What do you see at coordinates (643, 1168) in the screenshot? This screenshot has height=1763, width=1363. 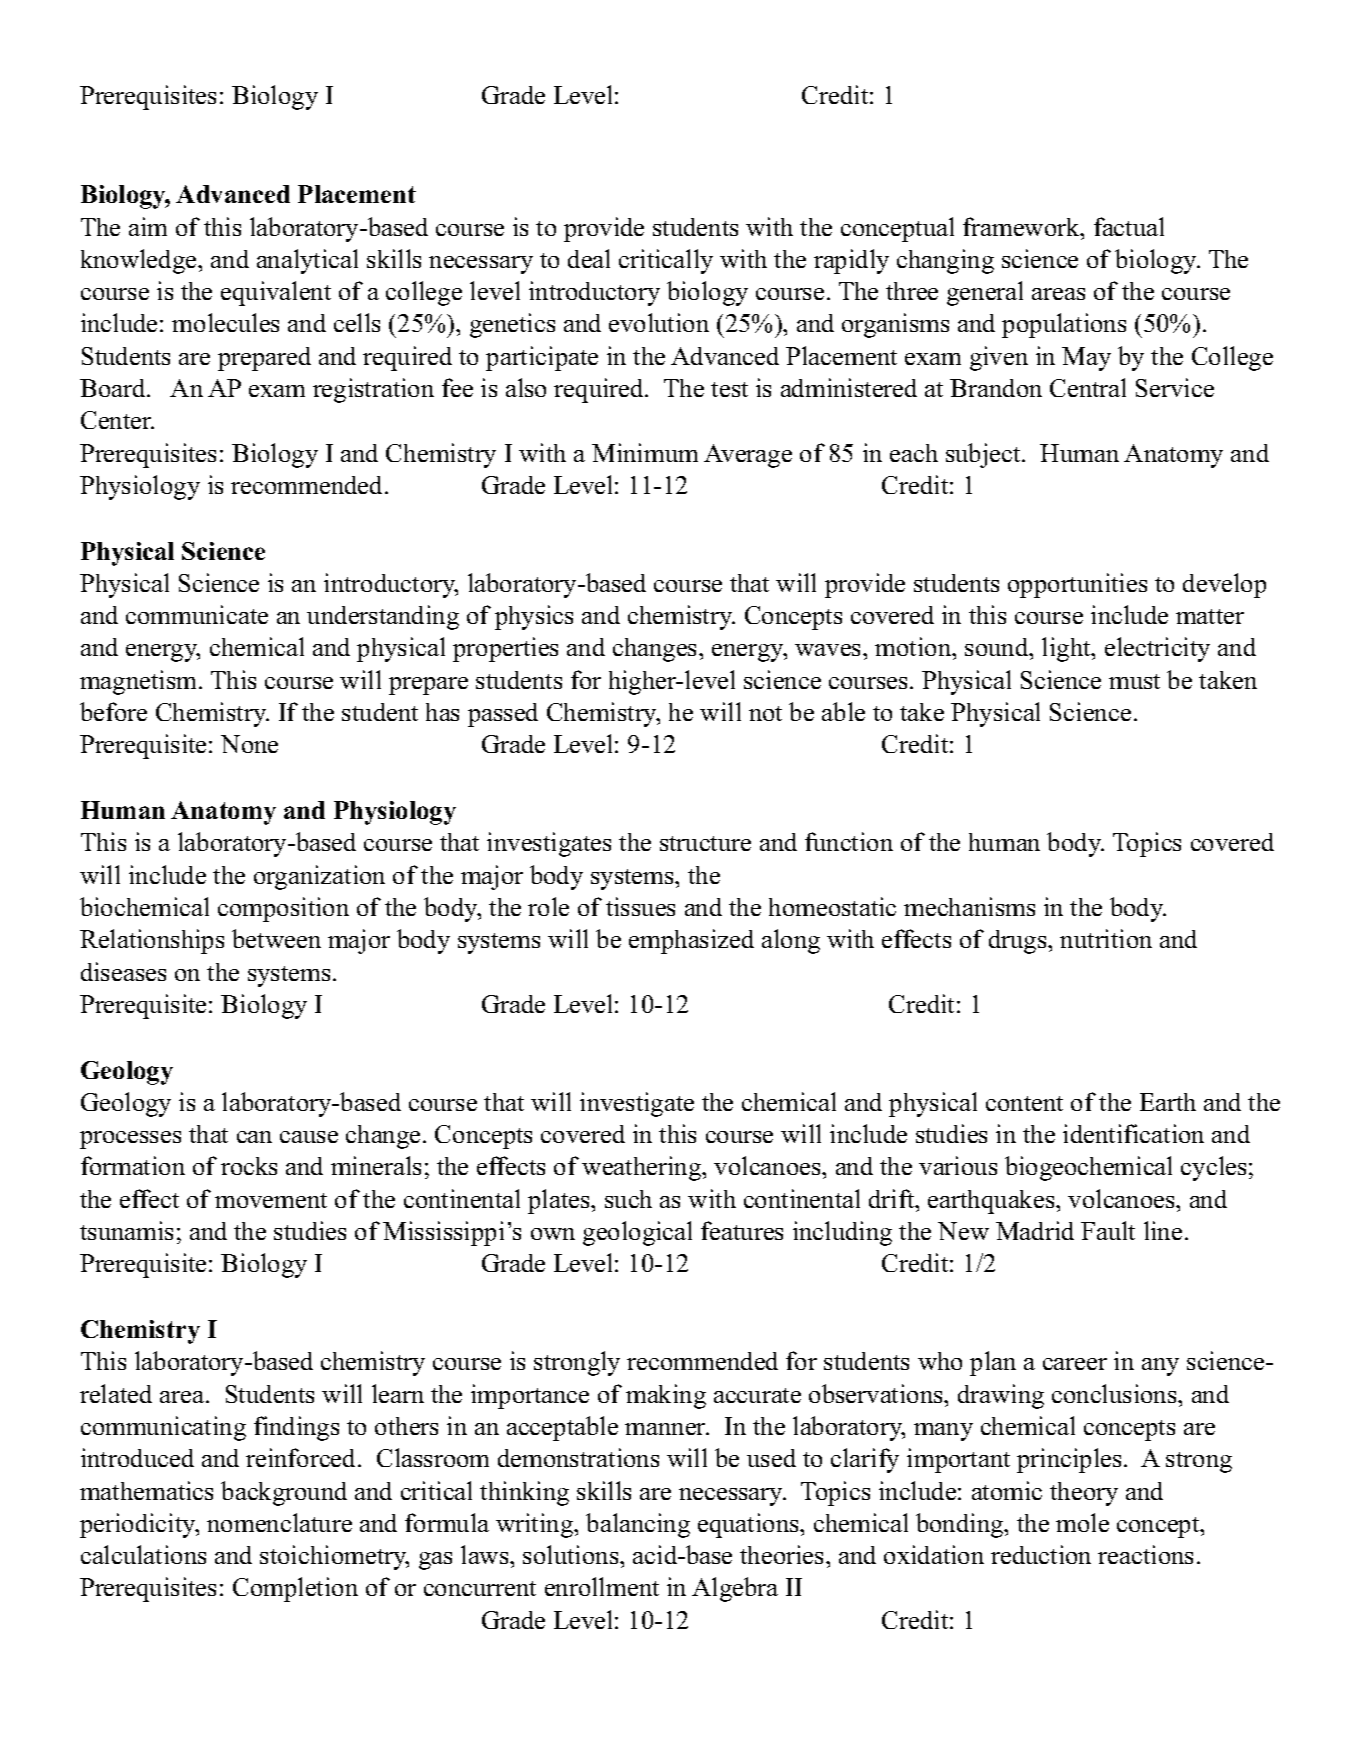 I see `weathering` at bounding box center [643, 1168].
